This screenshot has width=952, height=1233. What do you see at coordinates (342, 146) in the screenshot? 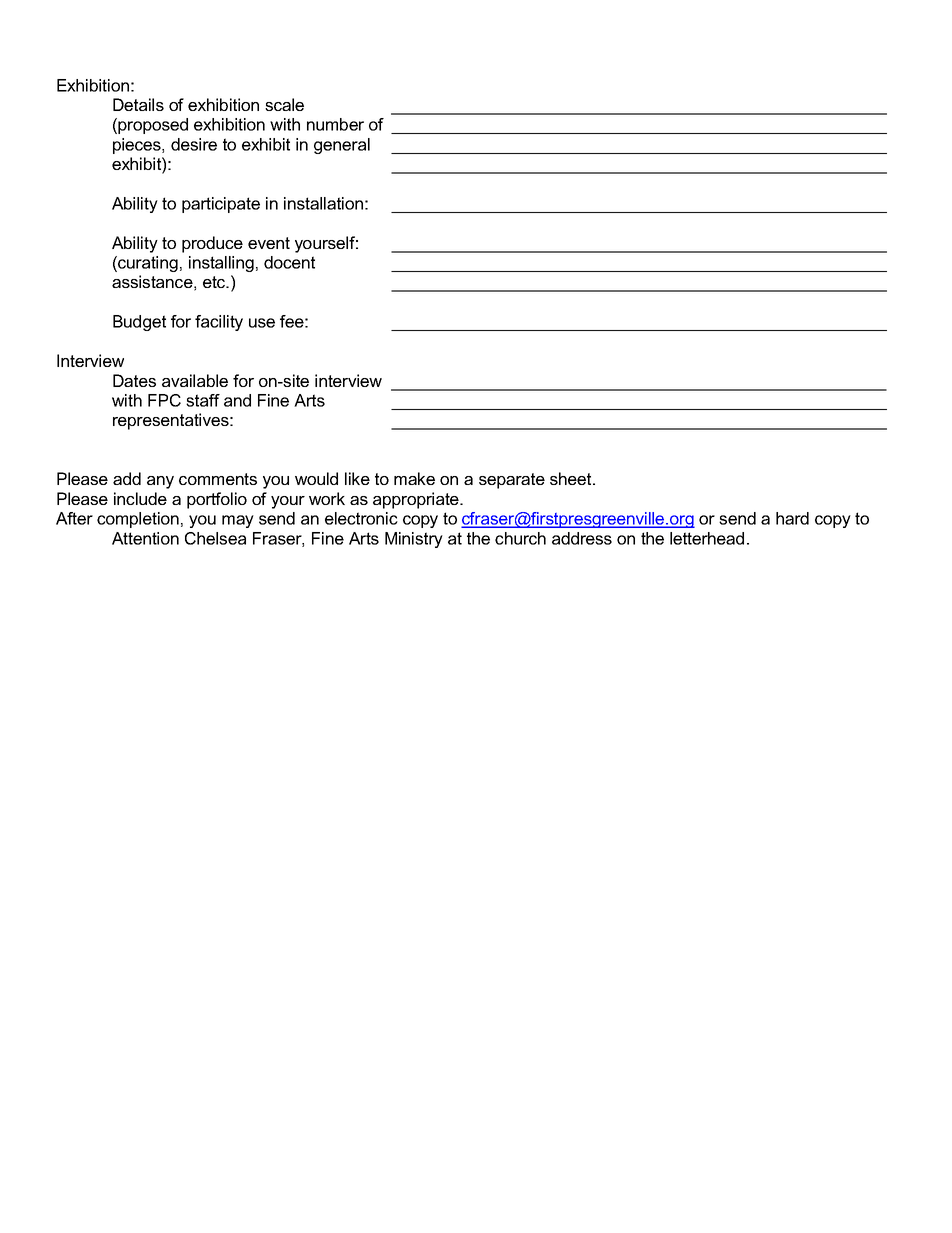
I see `general` at bounding box center [342, 146].
